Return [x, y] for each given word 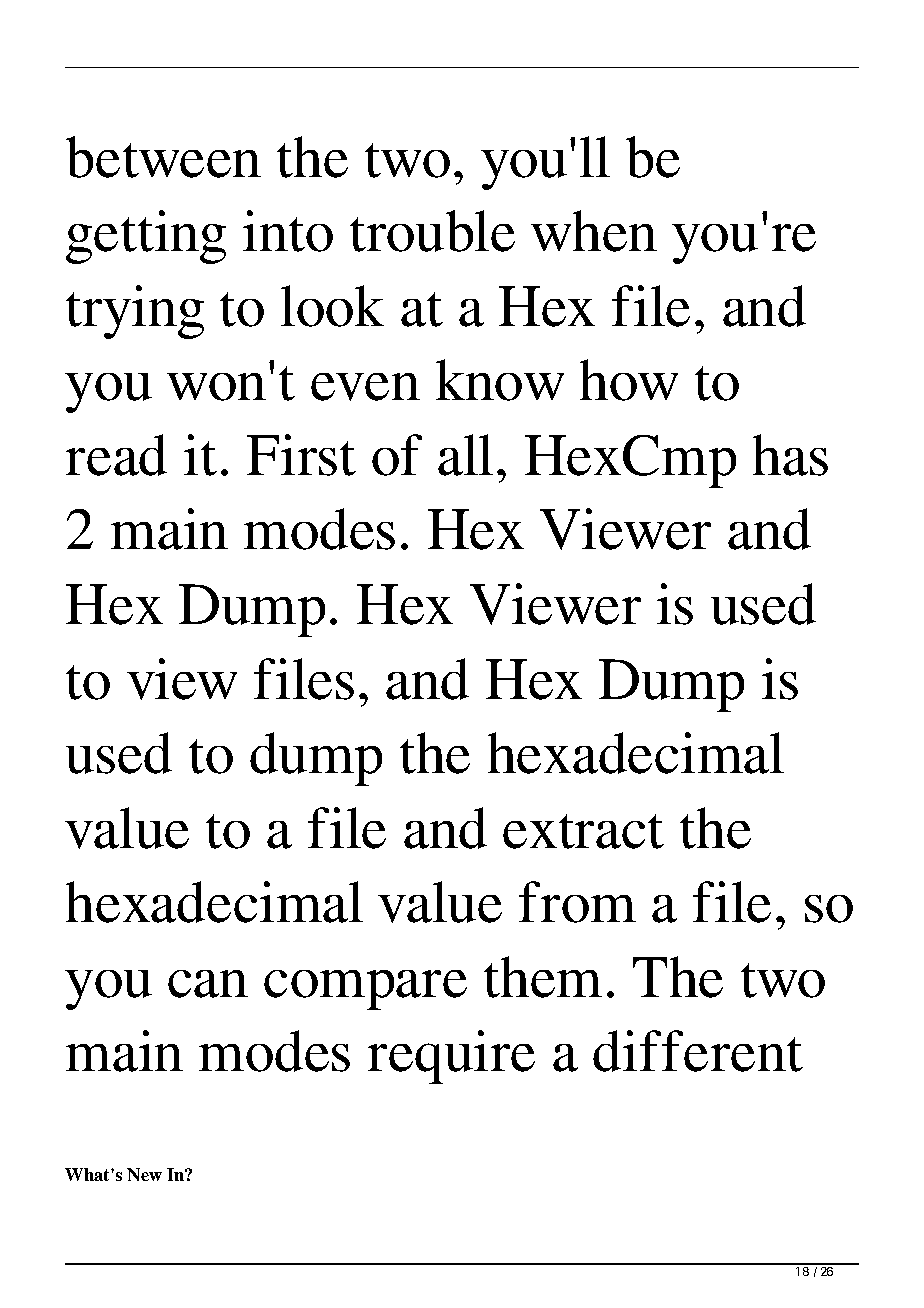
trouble [432, 231]
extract [583, 831]
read [116, 455]
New [144, 1174]
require [451, 1057]
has [790, 455]
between [163, 157]
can [208, 984]
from [577, 902]
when [594, 231]
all [465, 455]
